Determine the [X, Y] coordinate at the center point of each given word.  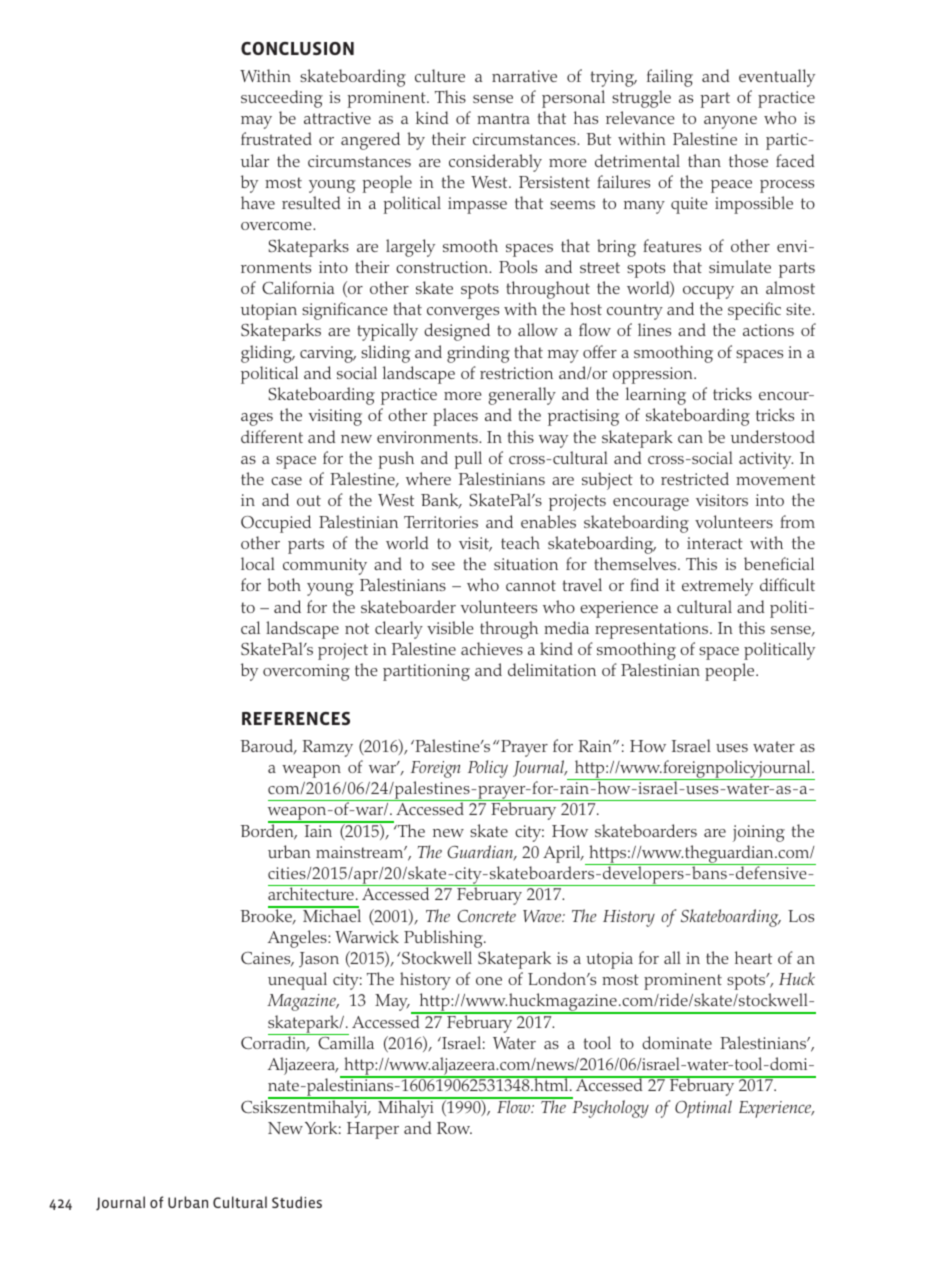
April [563, 854]
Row [454, 1128]
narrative [524, 76]
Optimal [703, 1109]
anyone [730, 122]
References [296, 718]
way [553, 441]
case [286, 481]
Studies [297, 1202]
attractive [337, 118]
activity [766, 460]
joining [759, 833]
